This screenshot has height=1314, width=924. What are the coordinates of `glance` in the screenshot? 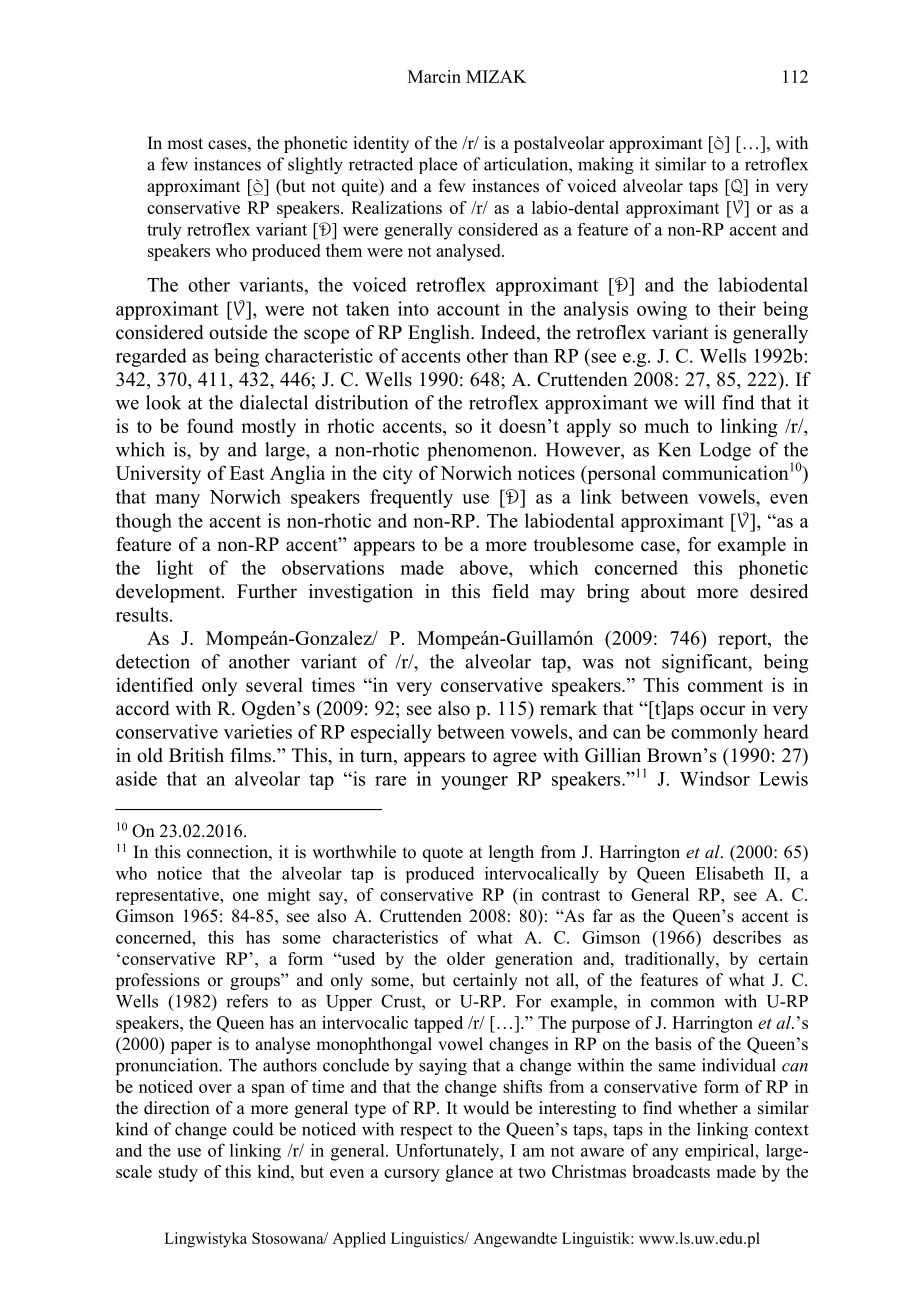 It's located at (469, 1173).
